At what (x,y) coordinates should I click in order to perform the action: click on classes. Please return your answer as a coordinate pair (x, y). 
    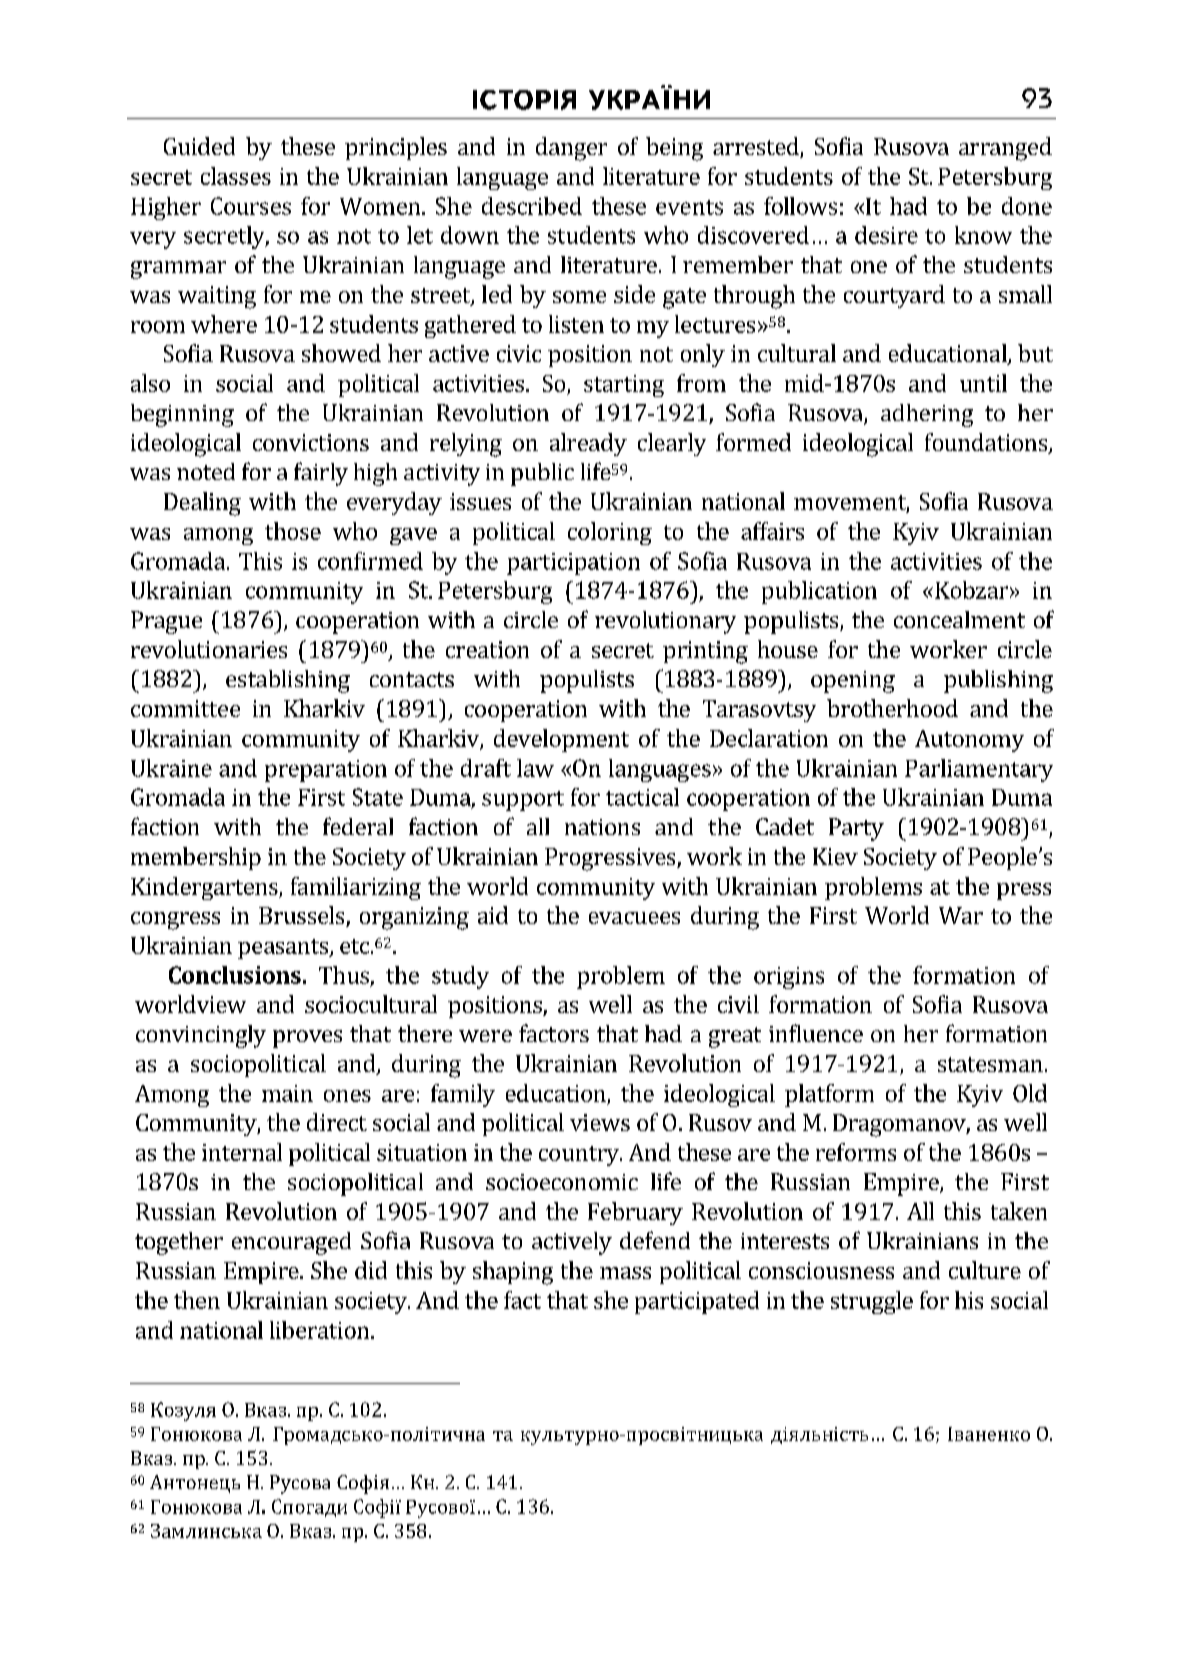
    Looking at the image, I should click on (236, 176).
